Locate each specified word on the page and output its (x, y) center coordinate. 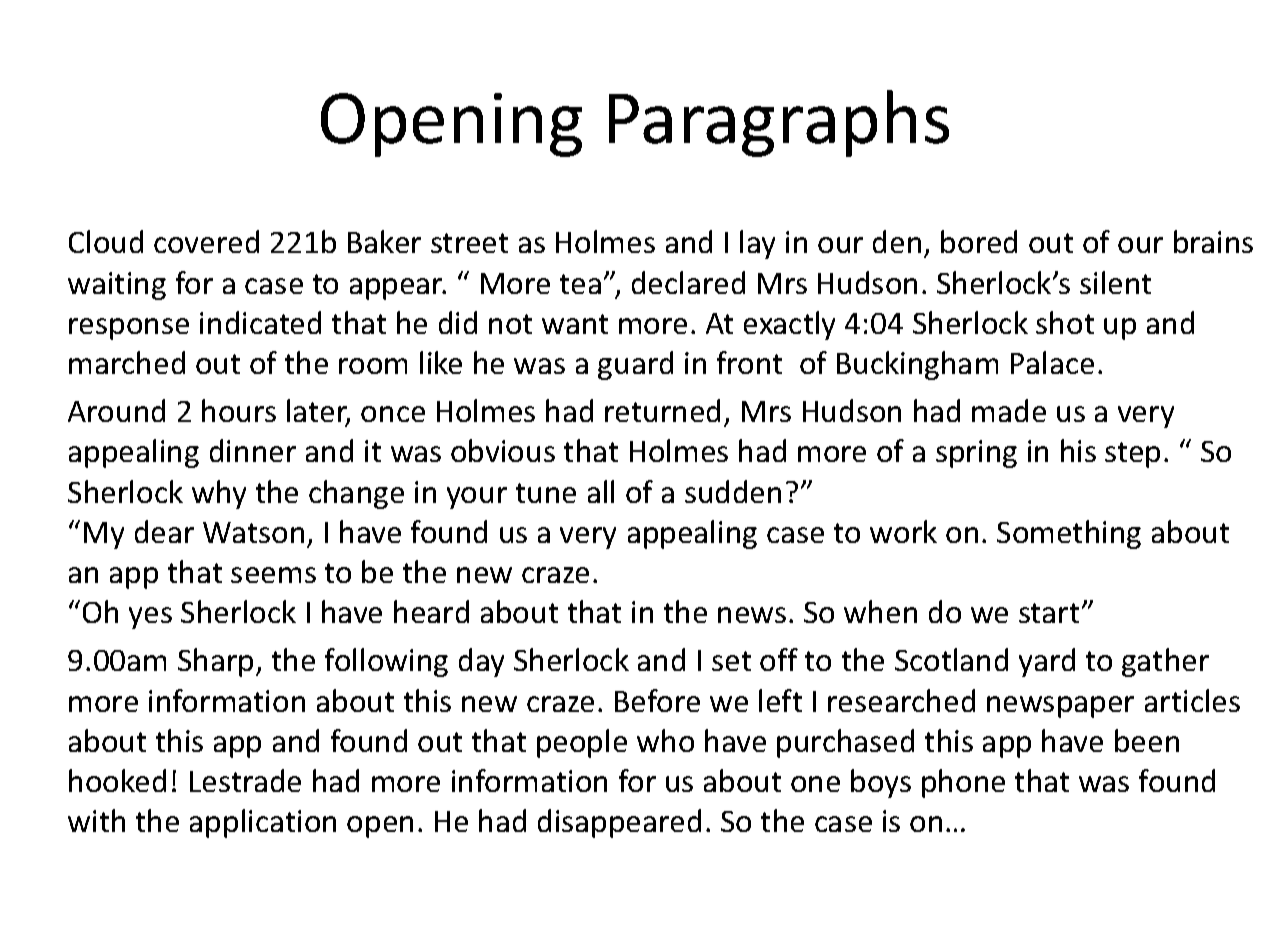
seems (273, 575)
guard (635, 365)
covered (206, 241)
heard (431, 611)
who (665, 740)
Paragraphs (779, 123)
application (263, 823)
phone (963, 783)
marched (127, 362)
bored (979, 241)
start (1049, 613)
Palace (1052, 362)
